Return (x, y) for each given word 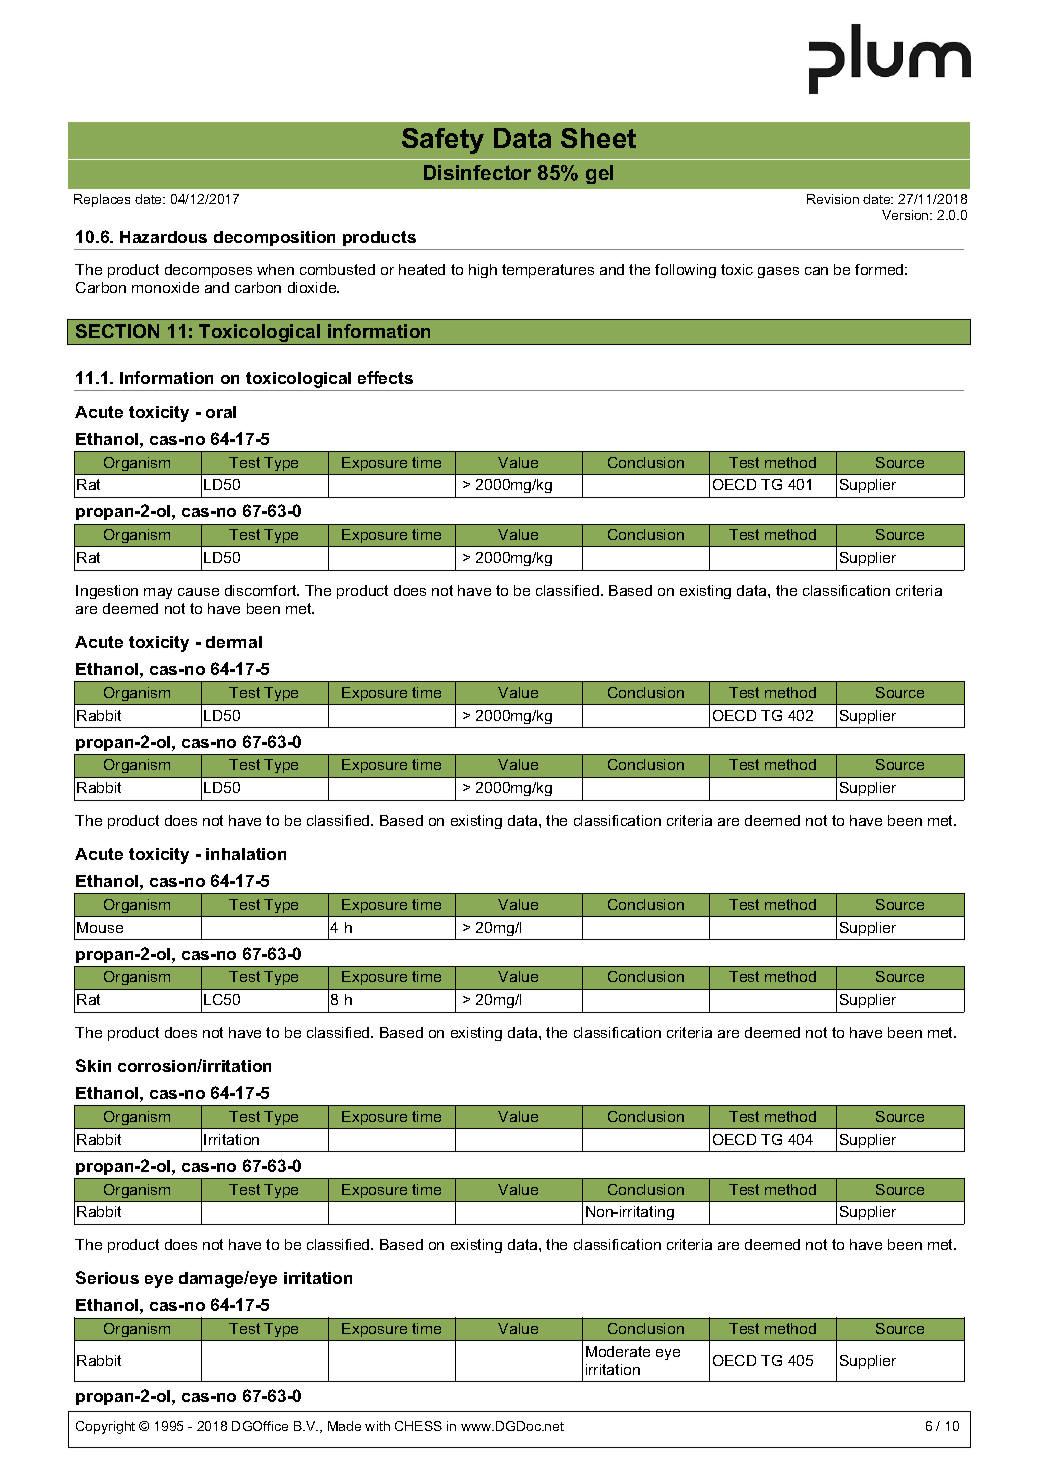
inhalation (246, 854)
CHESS (418, 1426)
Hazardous (163, 237)
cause (198, 592)
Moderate (618, 1351)
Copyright (105, 1427)
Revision (833, 199)
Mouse (100, 927)
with (377, 1426)
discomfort (262, 590)
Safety (443, 141)
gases (778, 272)
